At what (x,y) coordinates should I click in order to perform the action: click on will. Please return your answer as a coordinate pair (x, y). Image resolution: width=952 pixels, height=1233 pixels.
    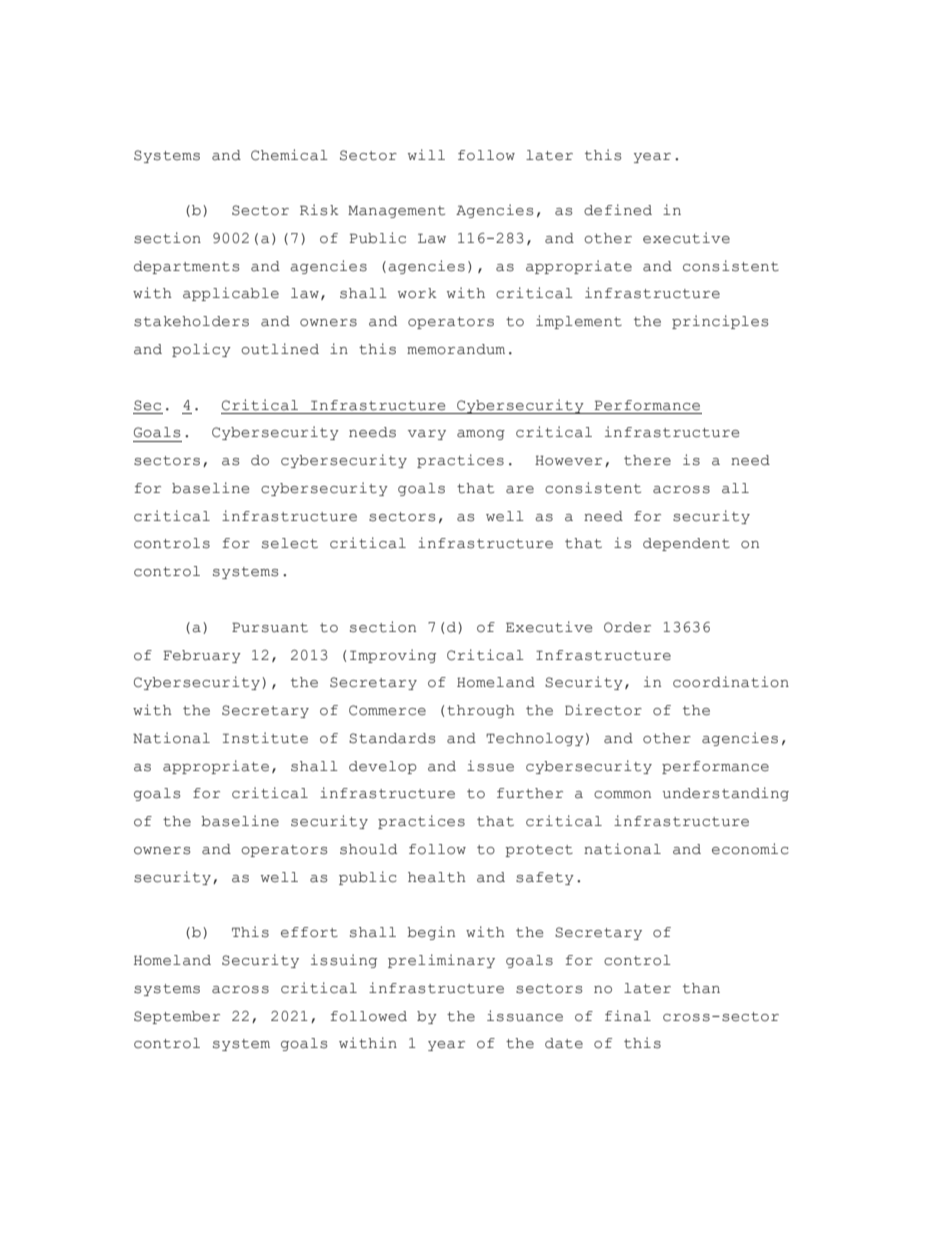
    Looking at the image, I should click on (426, 154).
